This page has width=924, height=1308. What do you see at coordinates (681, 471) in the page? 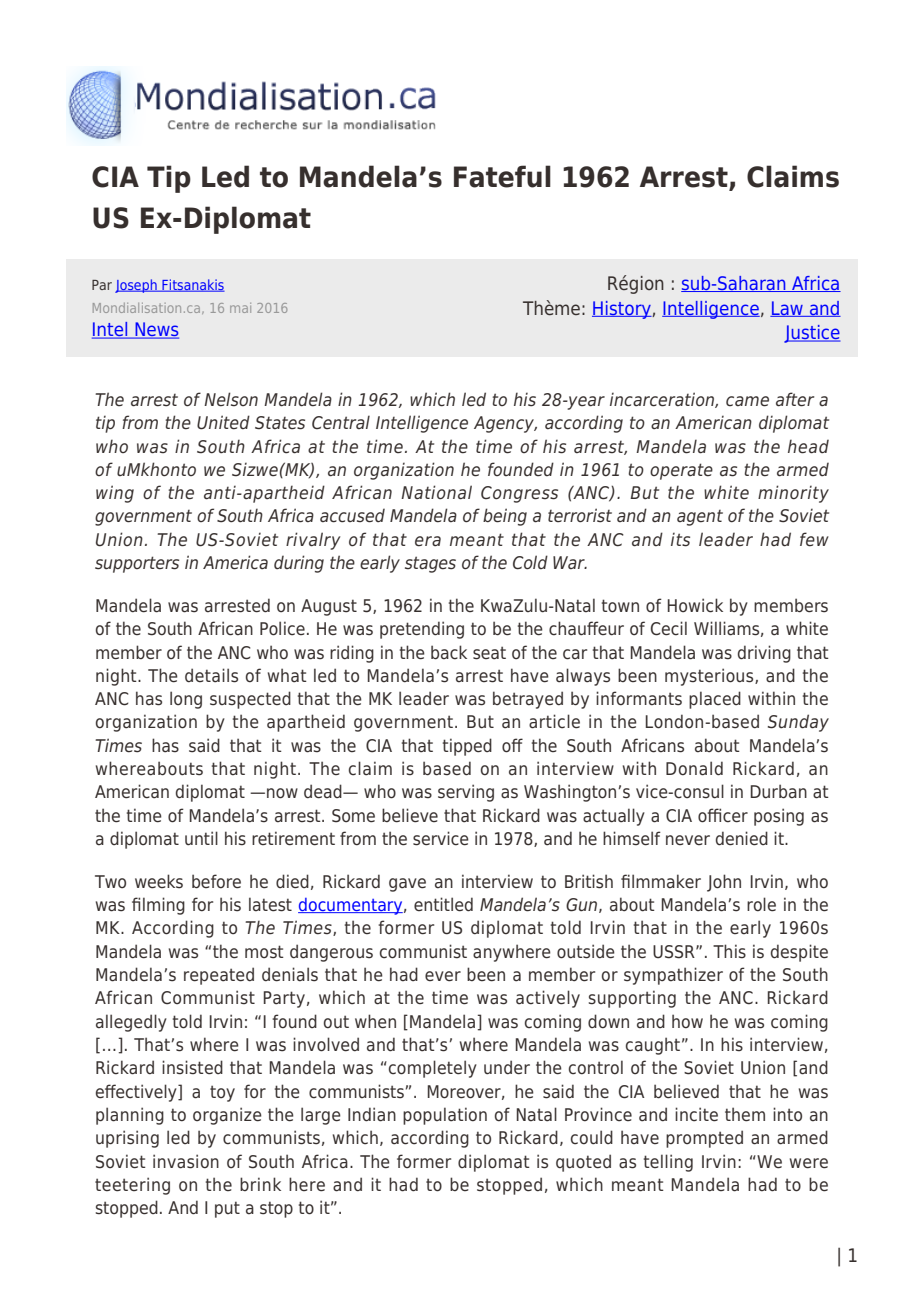
I see `operate` at bounding box center [681, 471].
